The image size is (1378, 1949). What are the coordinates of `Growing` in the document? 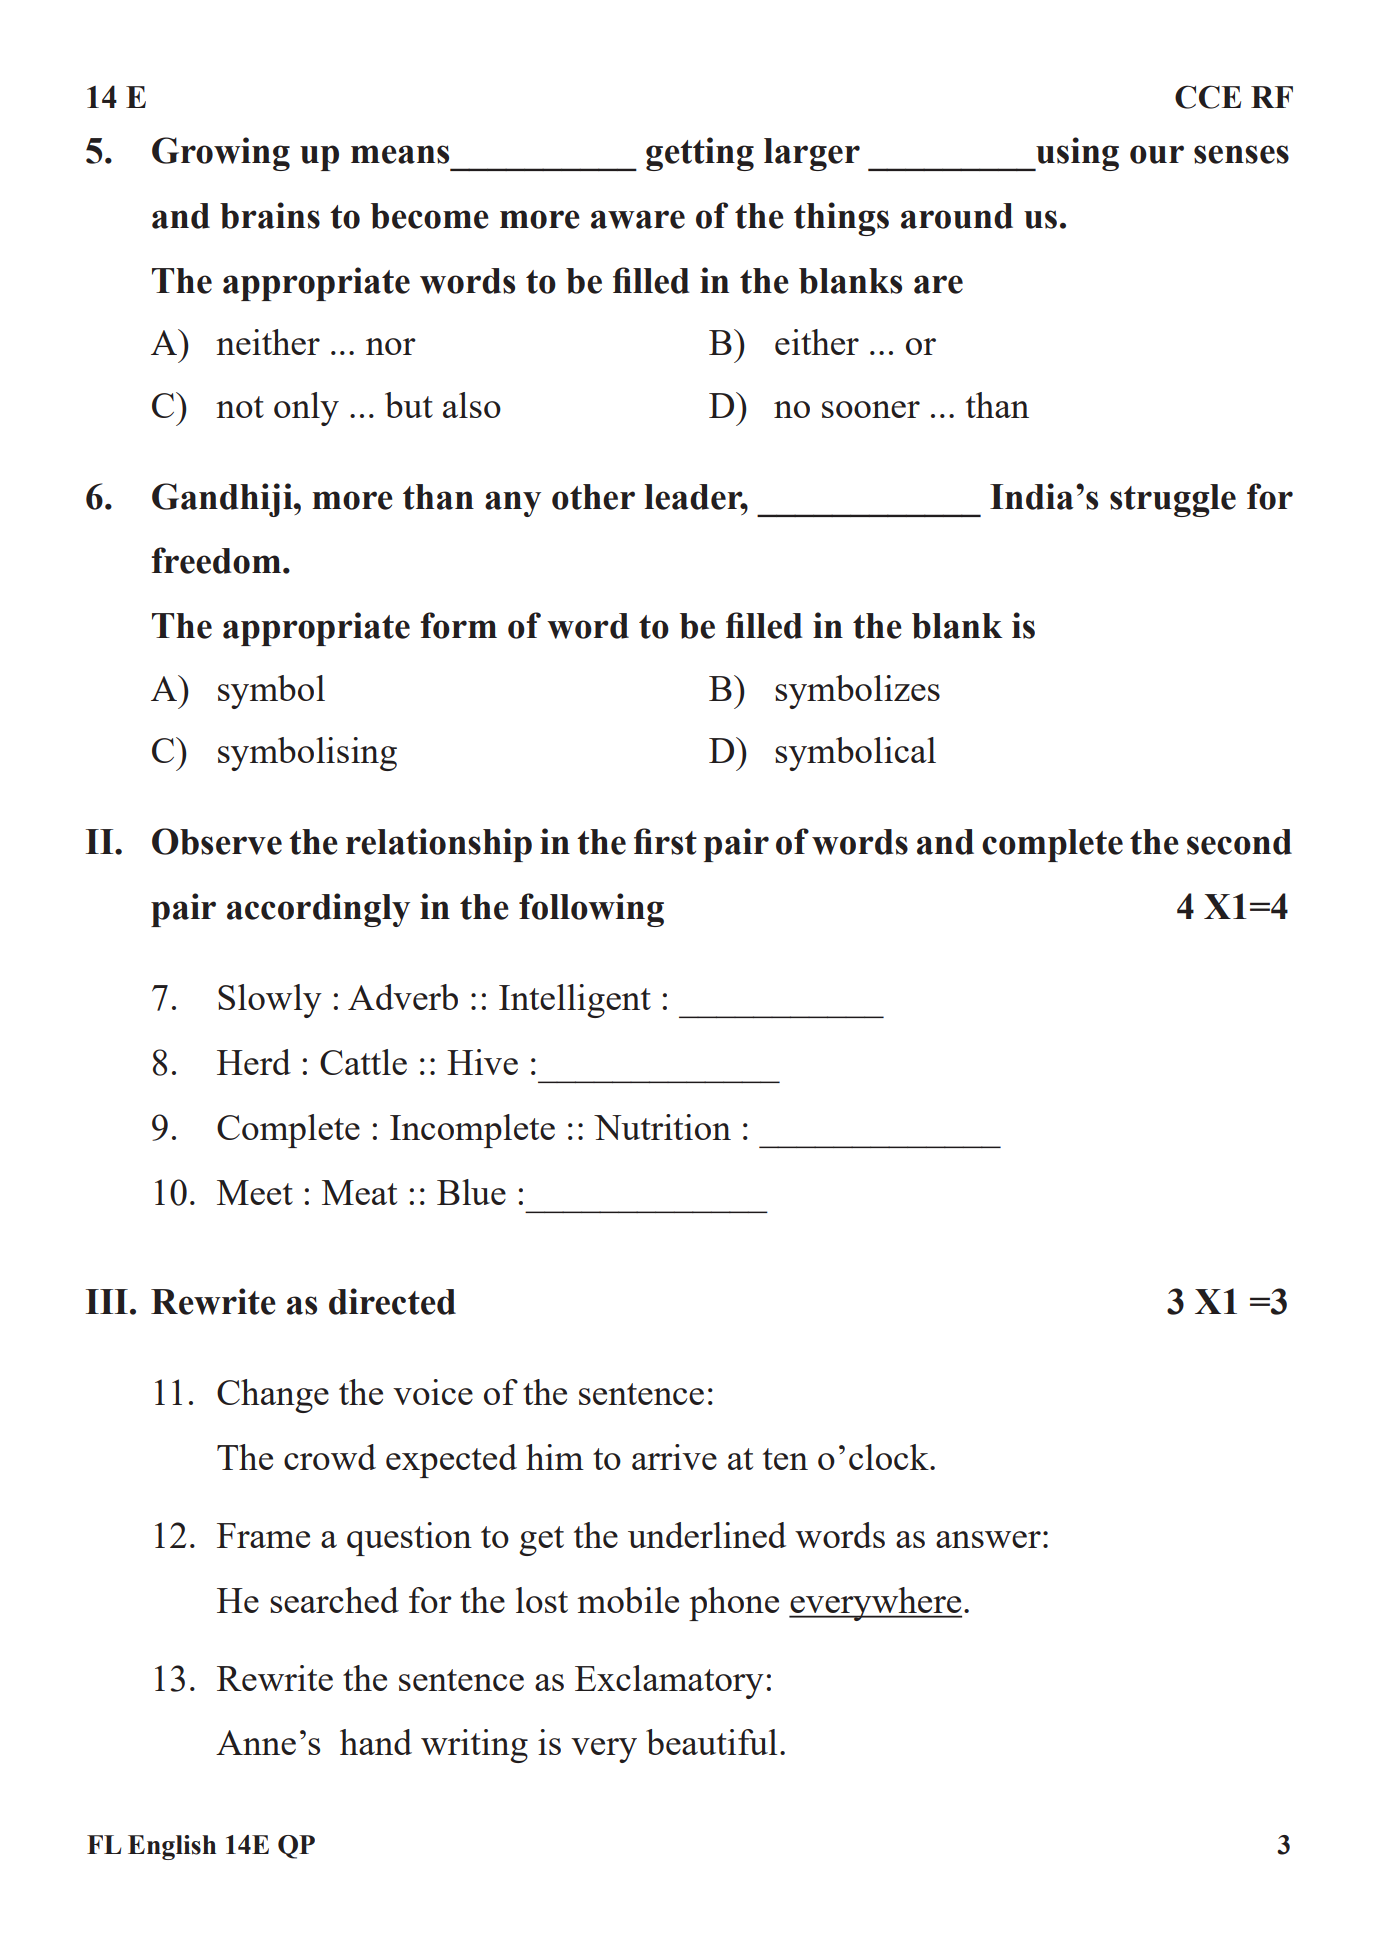 It's located at (221, 154).
